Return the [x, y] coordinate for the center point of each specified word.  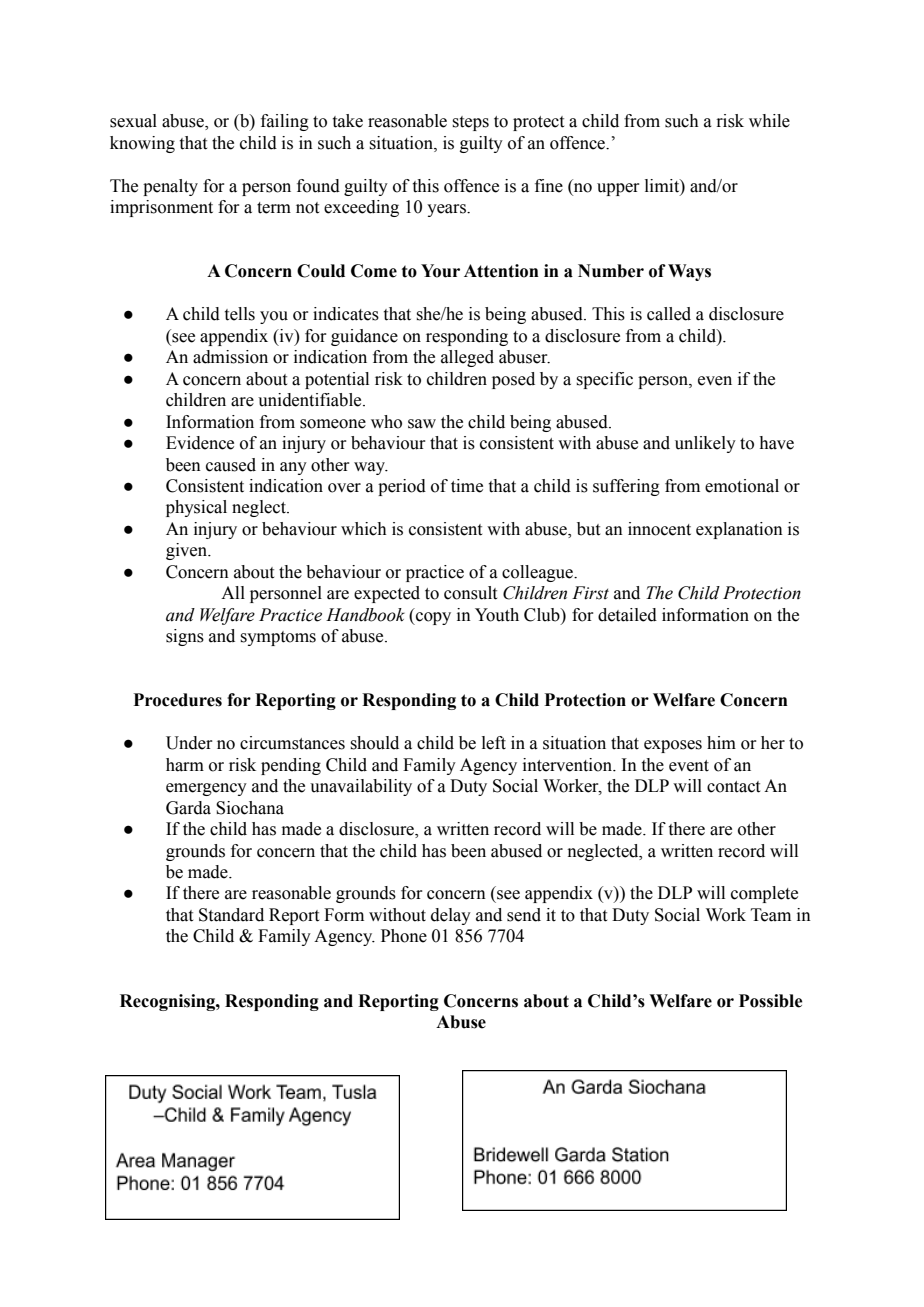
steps [471, 123]
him [721, 742]
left [494, 743]
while [769, 121]
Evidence [200, 443]
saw [422, 424]
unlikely [705, 444]
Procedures [177, 700]
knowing [142, 144]
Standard [231, 915]
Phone [404, 936]
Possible [770, 1001]
